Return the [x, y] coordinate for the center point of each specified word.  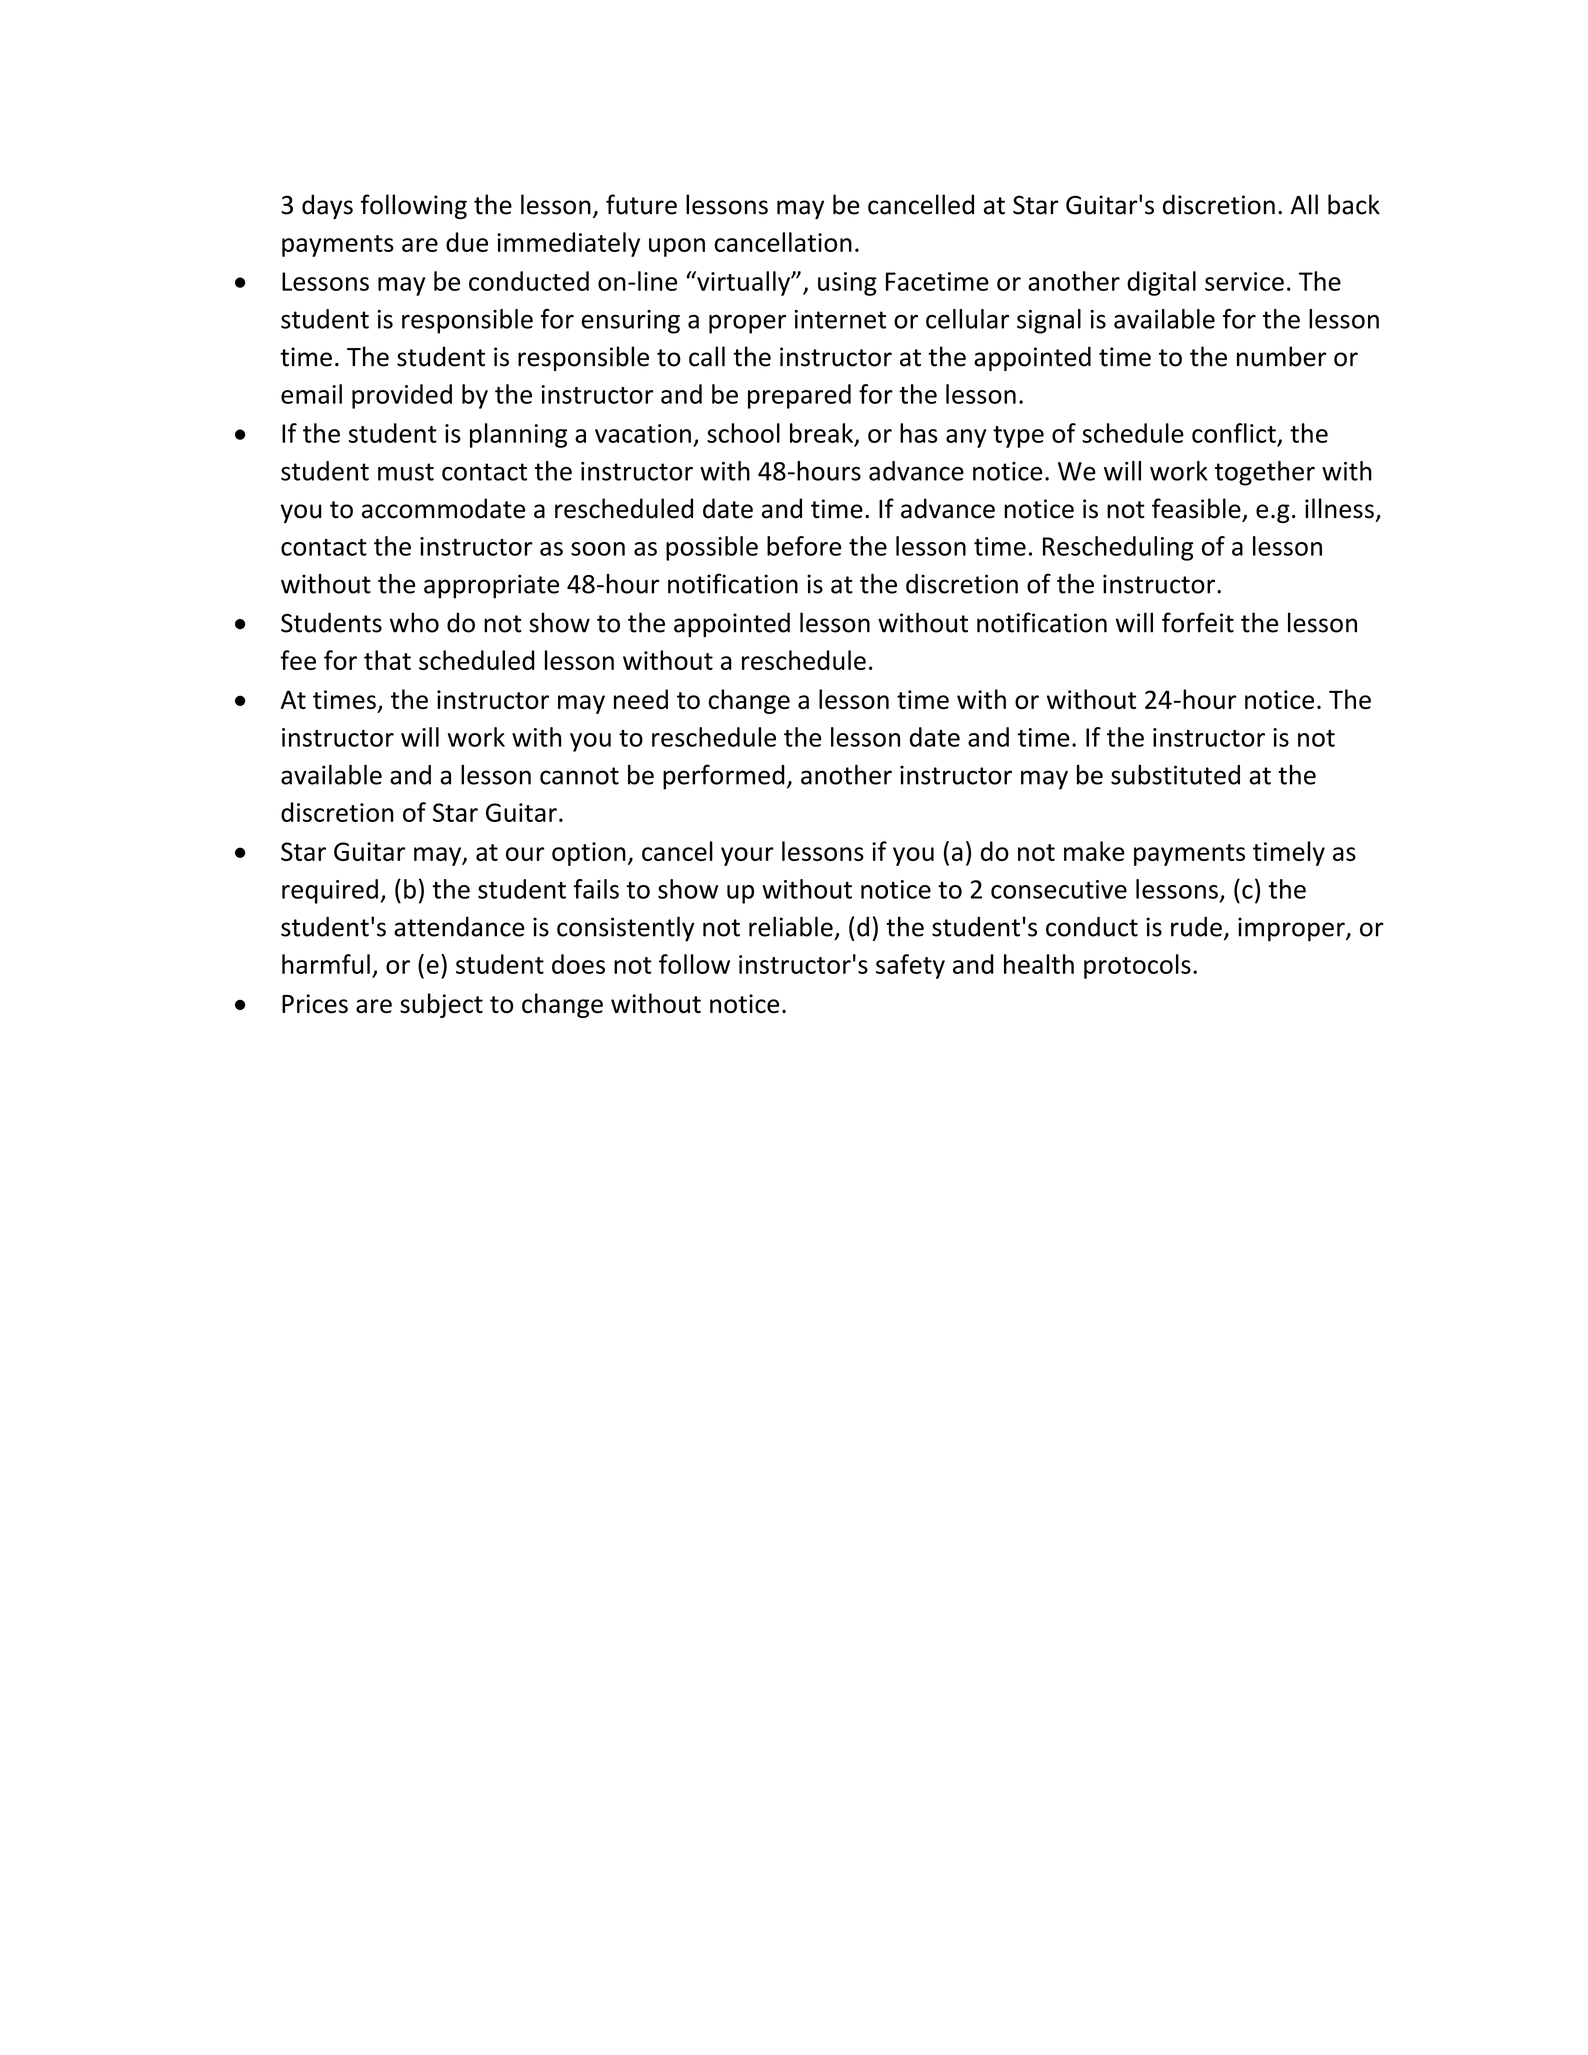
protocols [1137, 966]
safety [910, 966]
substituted [1175, 775]
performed [723, 777]
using [847, 284]
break [823, 434]
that [387, 660]
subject [441, 1005]
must [406, 472]
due [467, 242]
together [1265, 473]
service [1244, 281]
